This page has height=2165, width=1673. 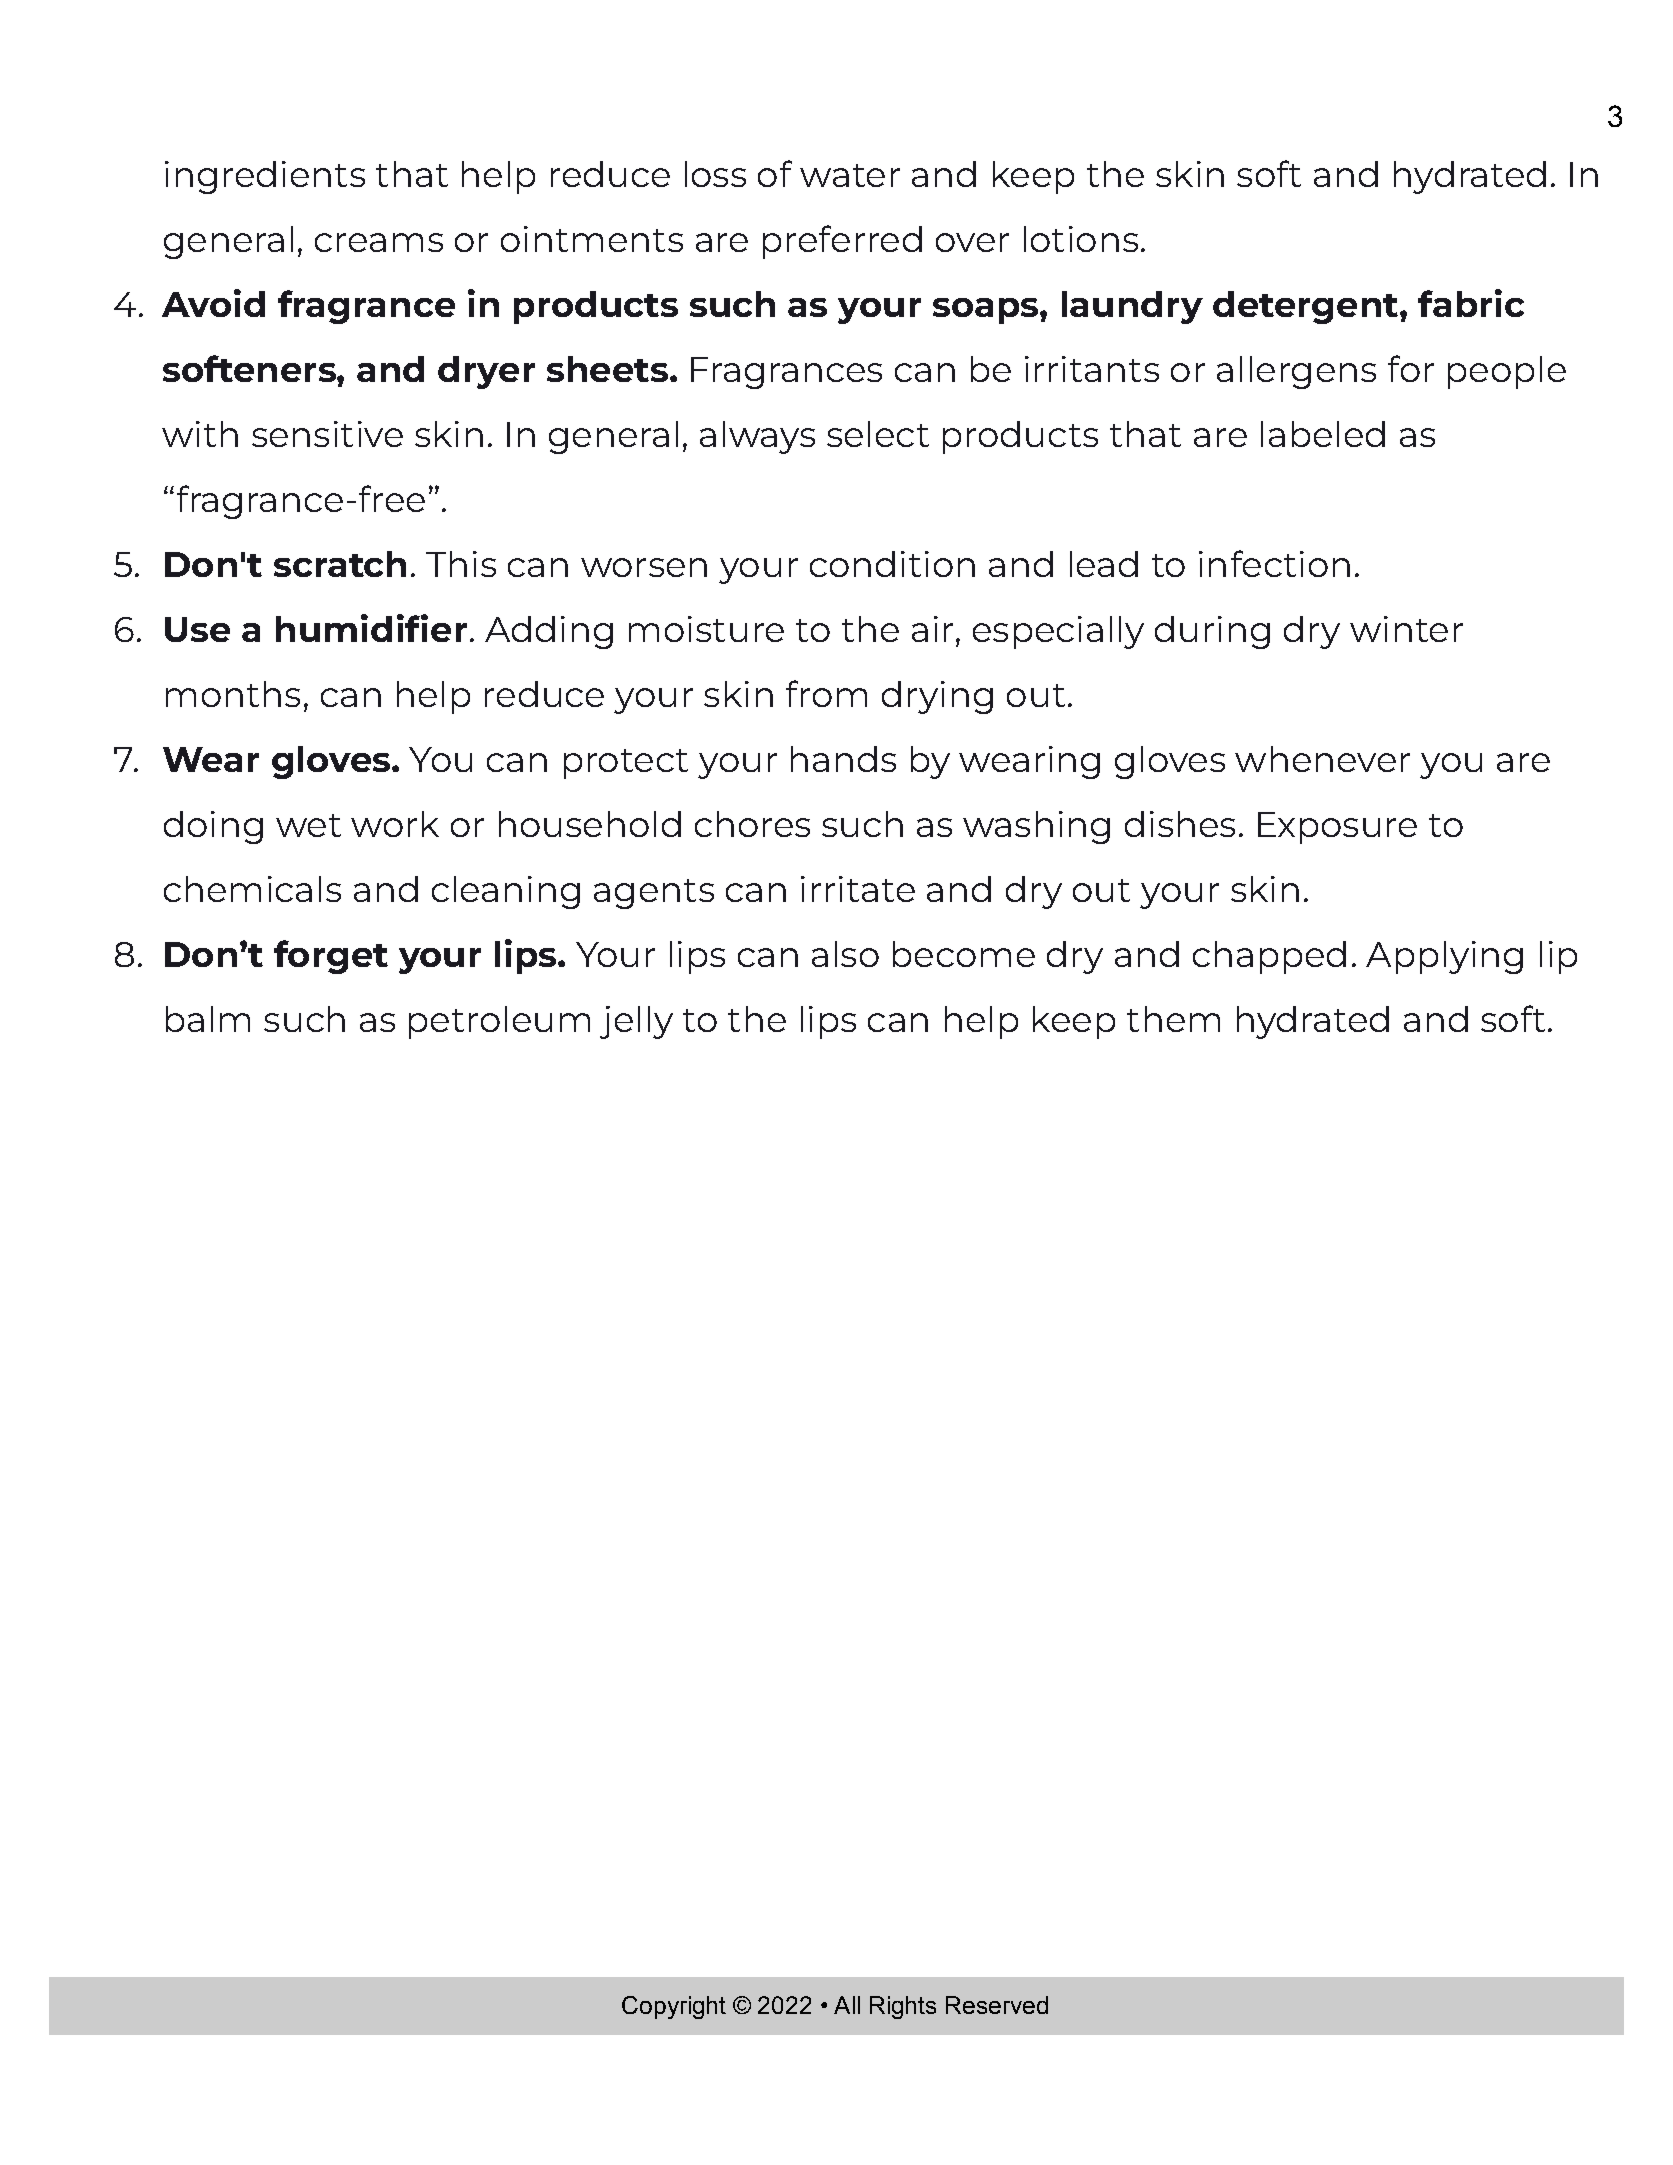 I want to click on detergent, so click(x=1305, y=307).
